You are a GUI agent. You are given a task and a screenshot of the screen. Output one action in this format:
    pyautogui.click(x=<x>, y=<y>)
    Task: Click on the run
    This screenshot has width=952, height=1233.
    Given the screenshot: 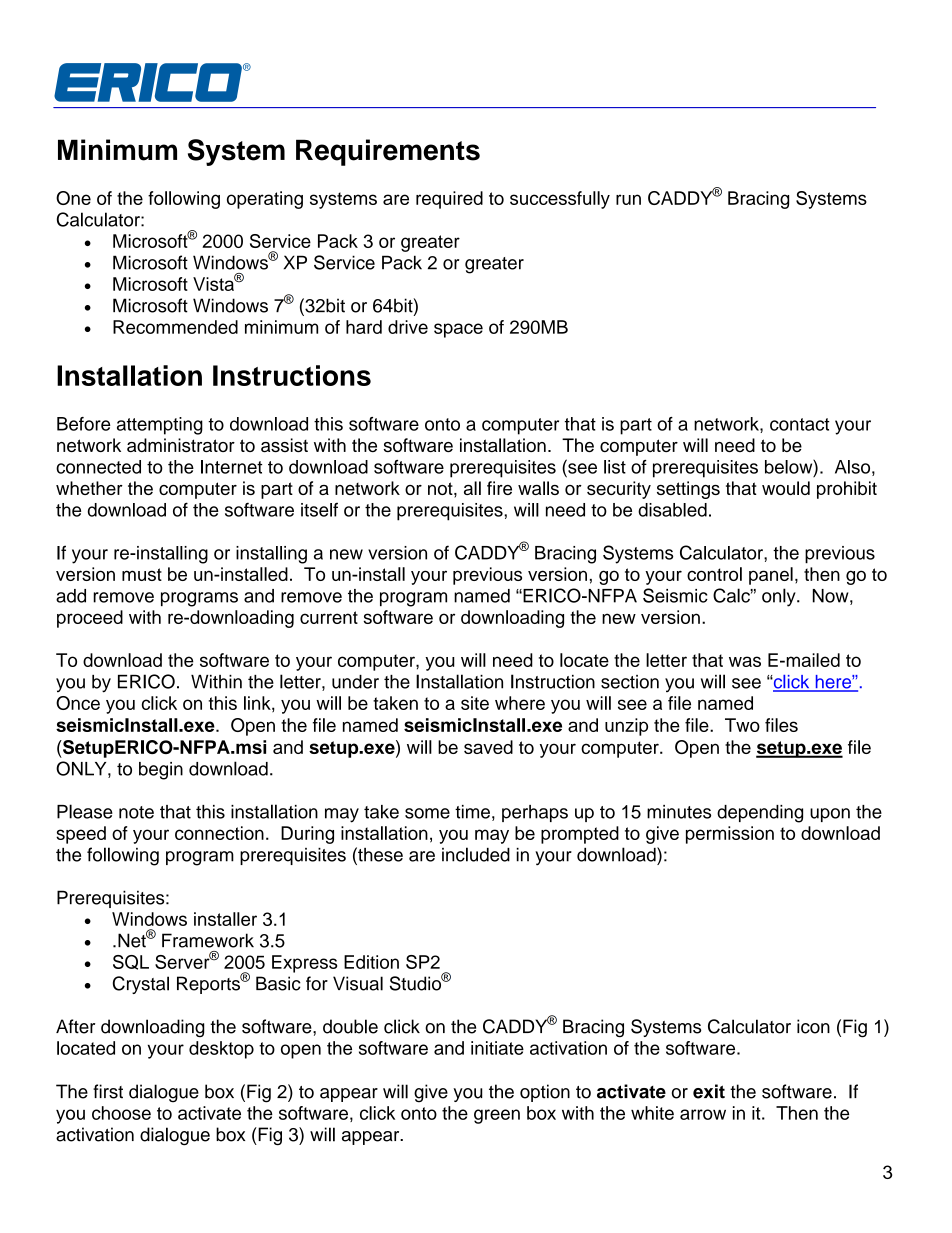 What is the action you would take?
    pyautogui.click(x=628, y=199)
